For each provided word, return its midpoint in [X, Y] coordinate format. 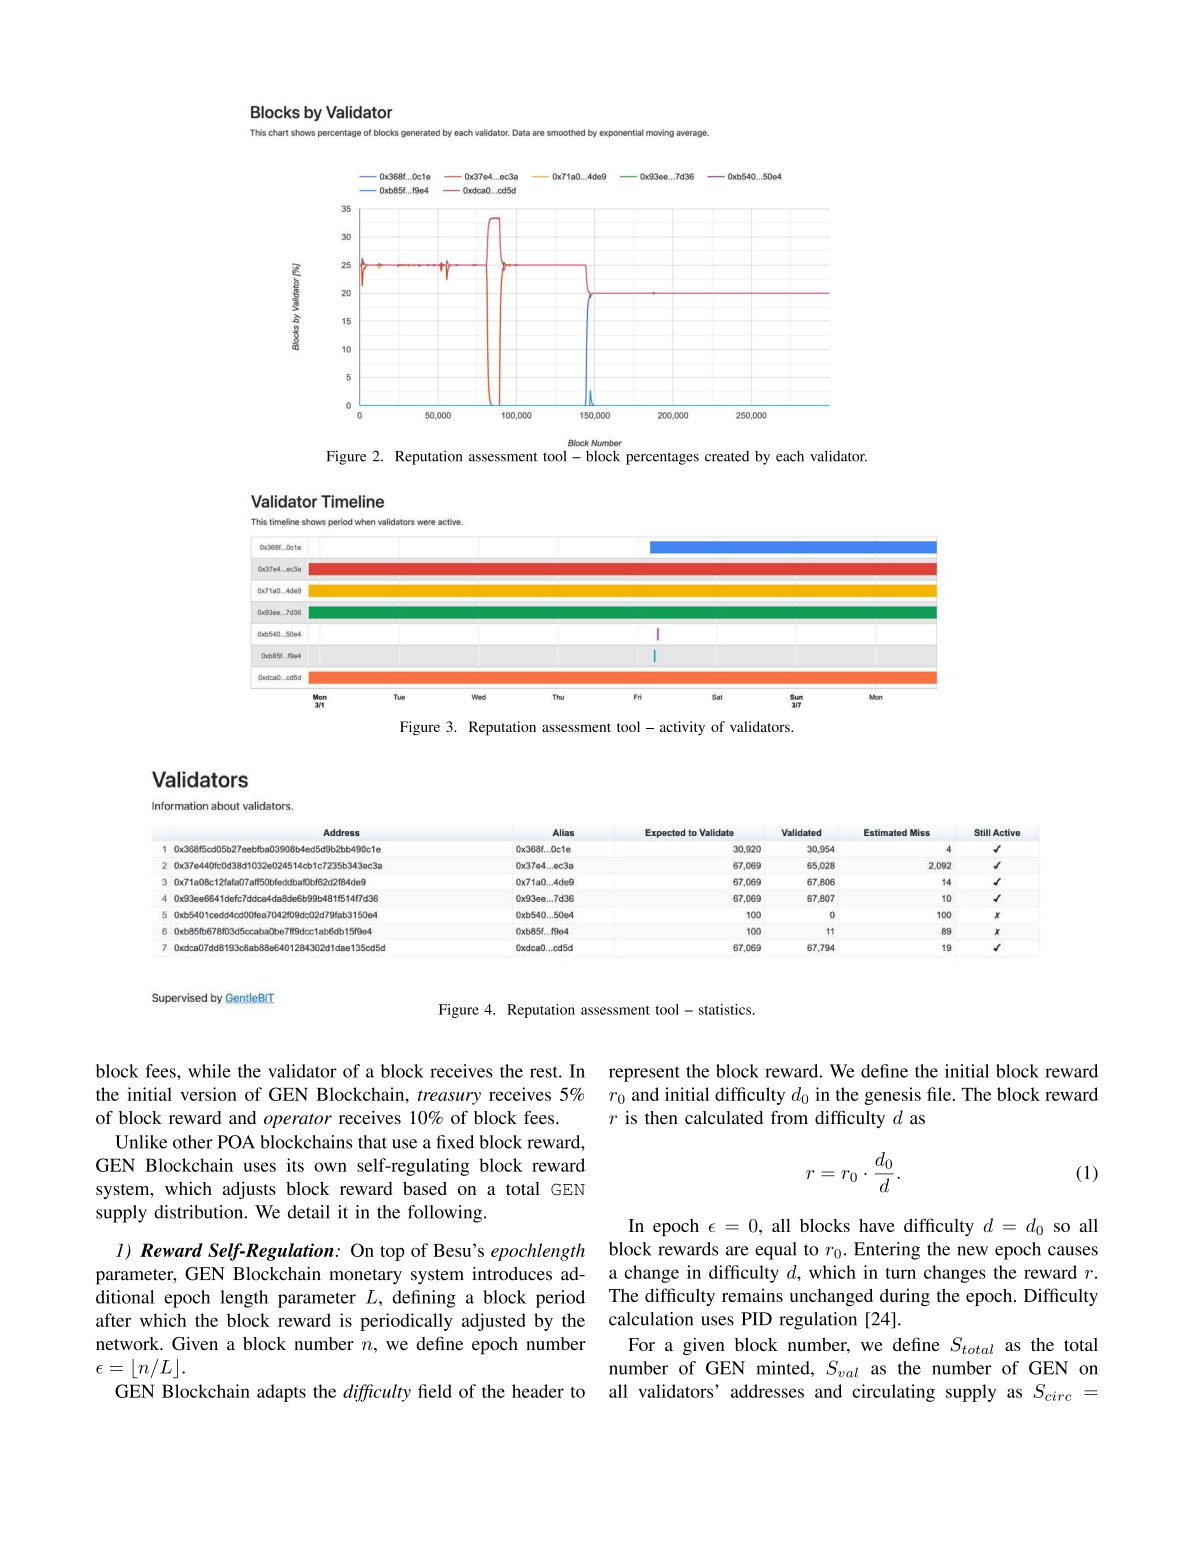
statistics [726, 1009]
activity [682, 728]
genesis [893, 1096]
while [209, 1071]
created [727, 456]
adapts [281, 1393]
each [790, 456]
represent [644, 1074]
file [940, 1094]
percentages [662, 458]
